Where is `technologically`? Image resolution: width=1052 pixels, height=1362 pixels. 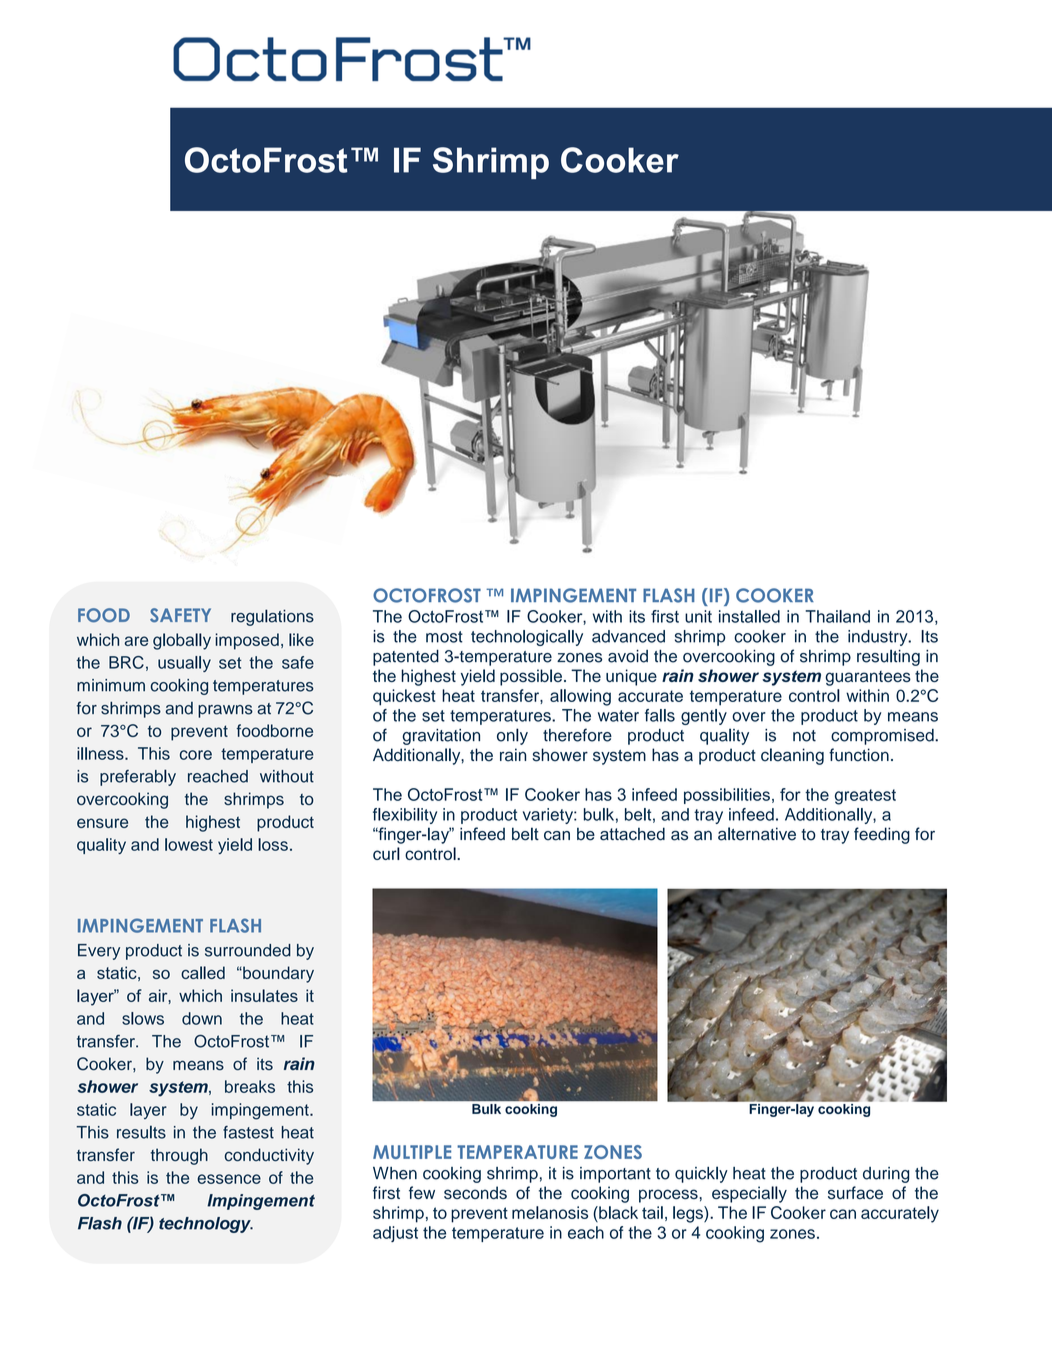 technologically is located at coordinates (527, 638).
